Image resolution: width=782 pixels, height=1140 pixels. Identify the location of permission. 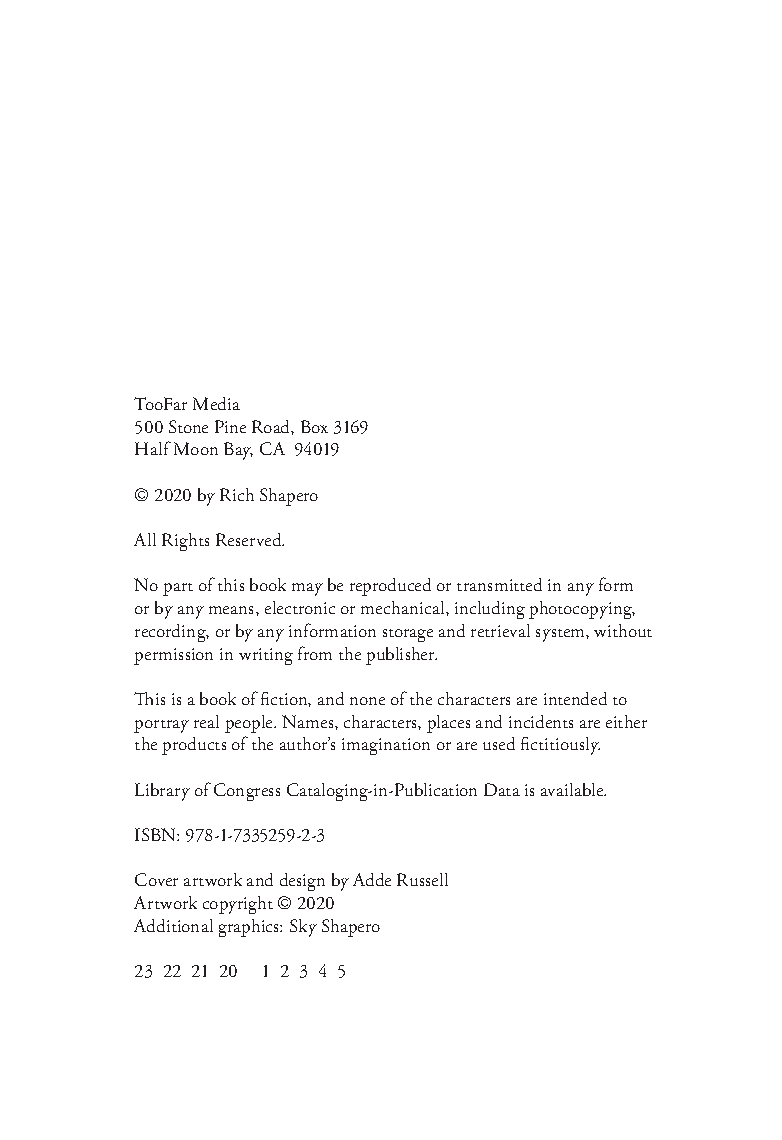
(173, 656).
